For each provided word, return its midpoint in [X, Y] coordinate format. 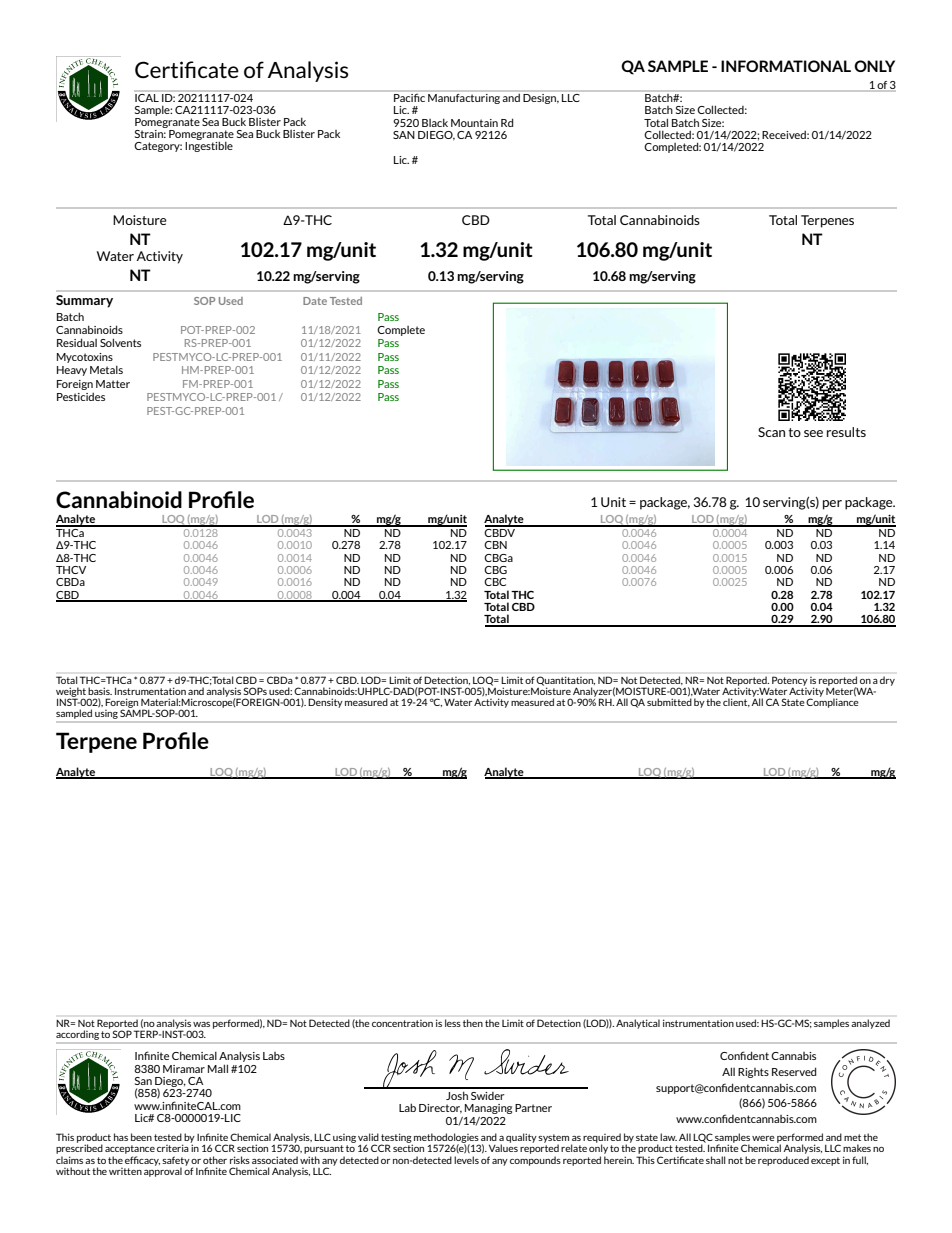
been [141, 1137]
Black [435, 122]
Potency [789, 681]
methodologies [446, 1139]
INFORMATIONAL [786, 66]
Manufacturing [464, 97]
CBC [495, 582]
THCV [71, 570]
